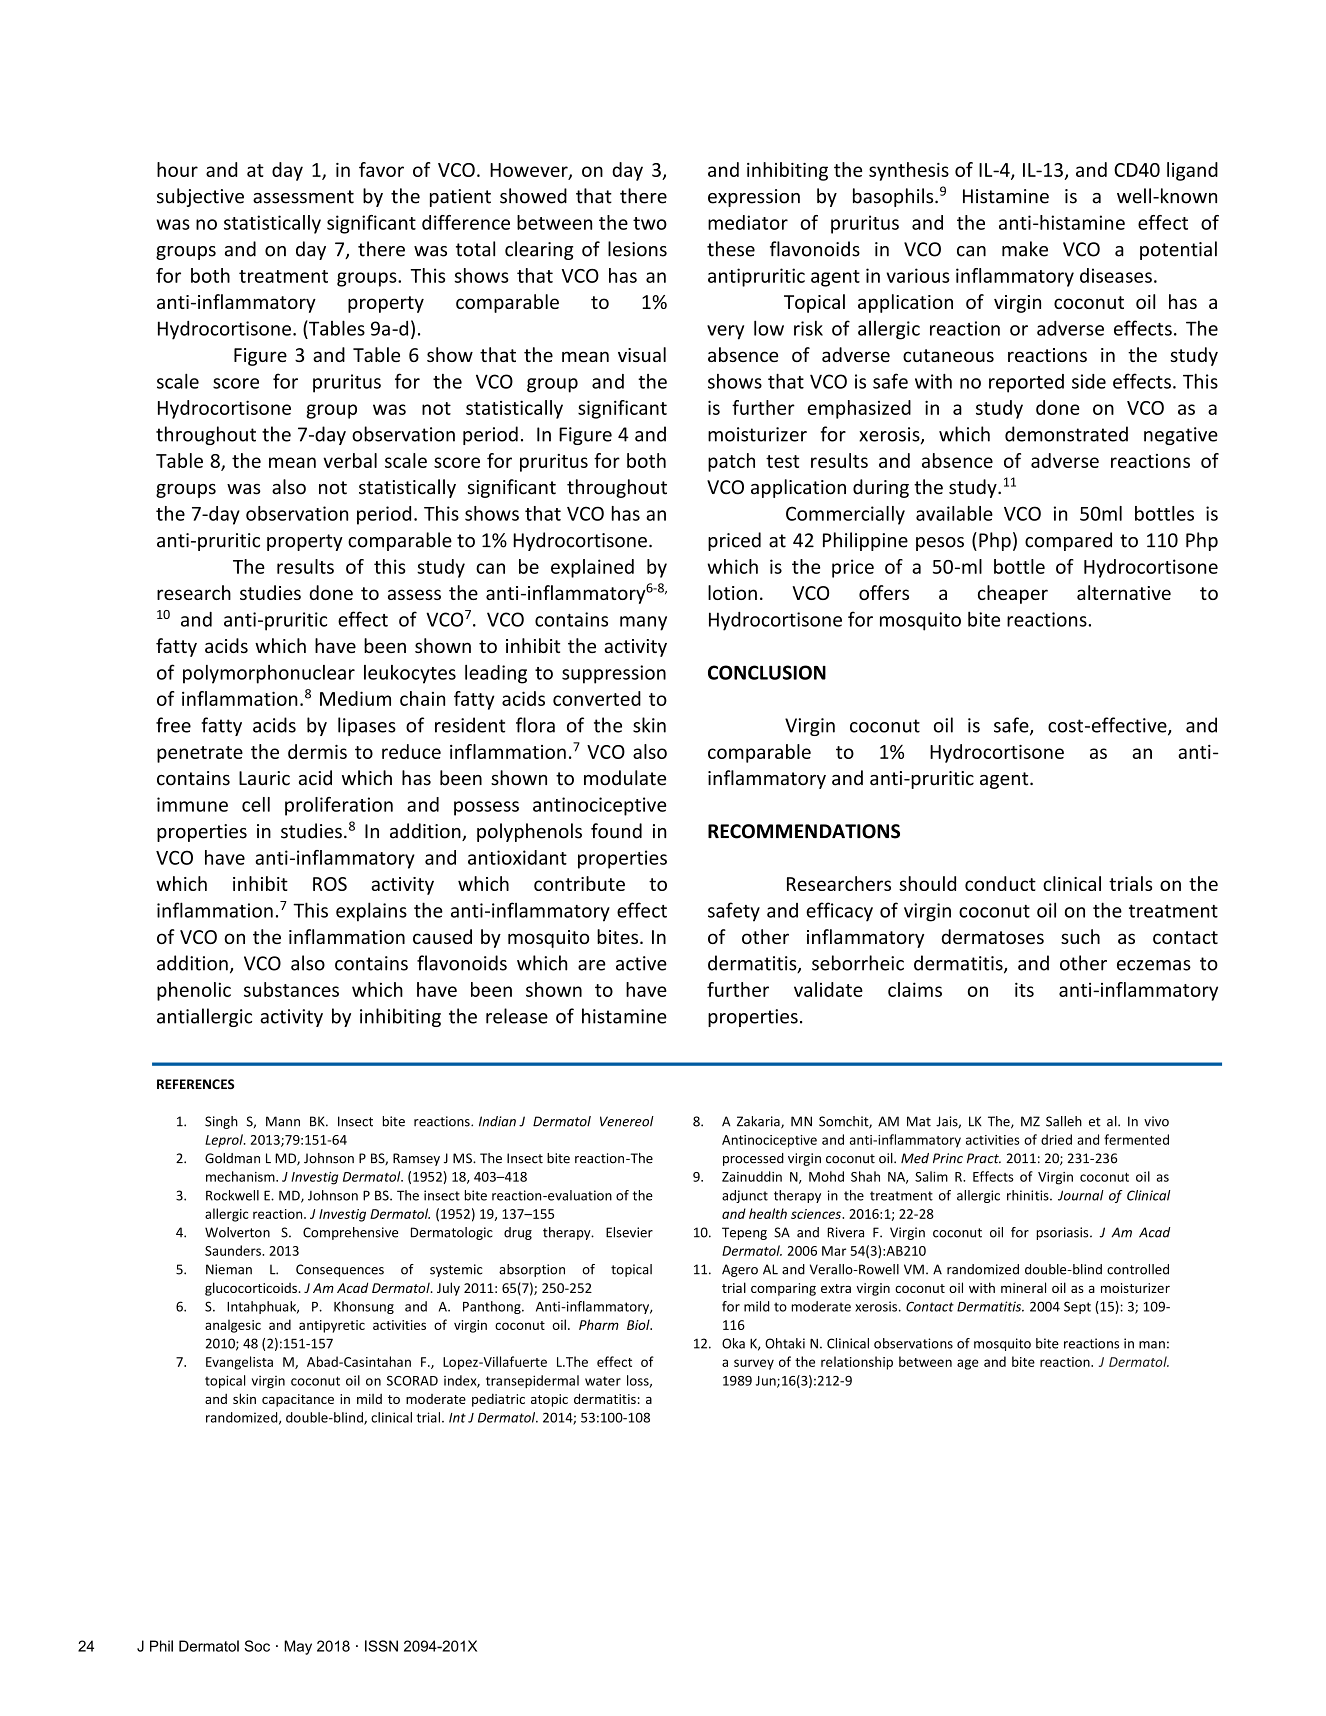  I want to click on Elsevier, so click(629, 1232).
